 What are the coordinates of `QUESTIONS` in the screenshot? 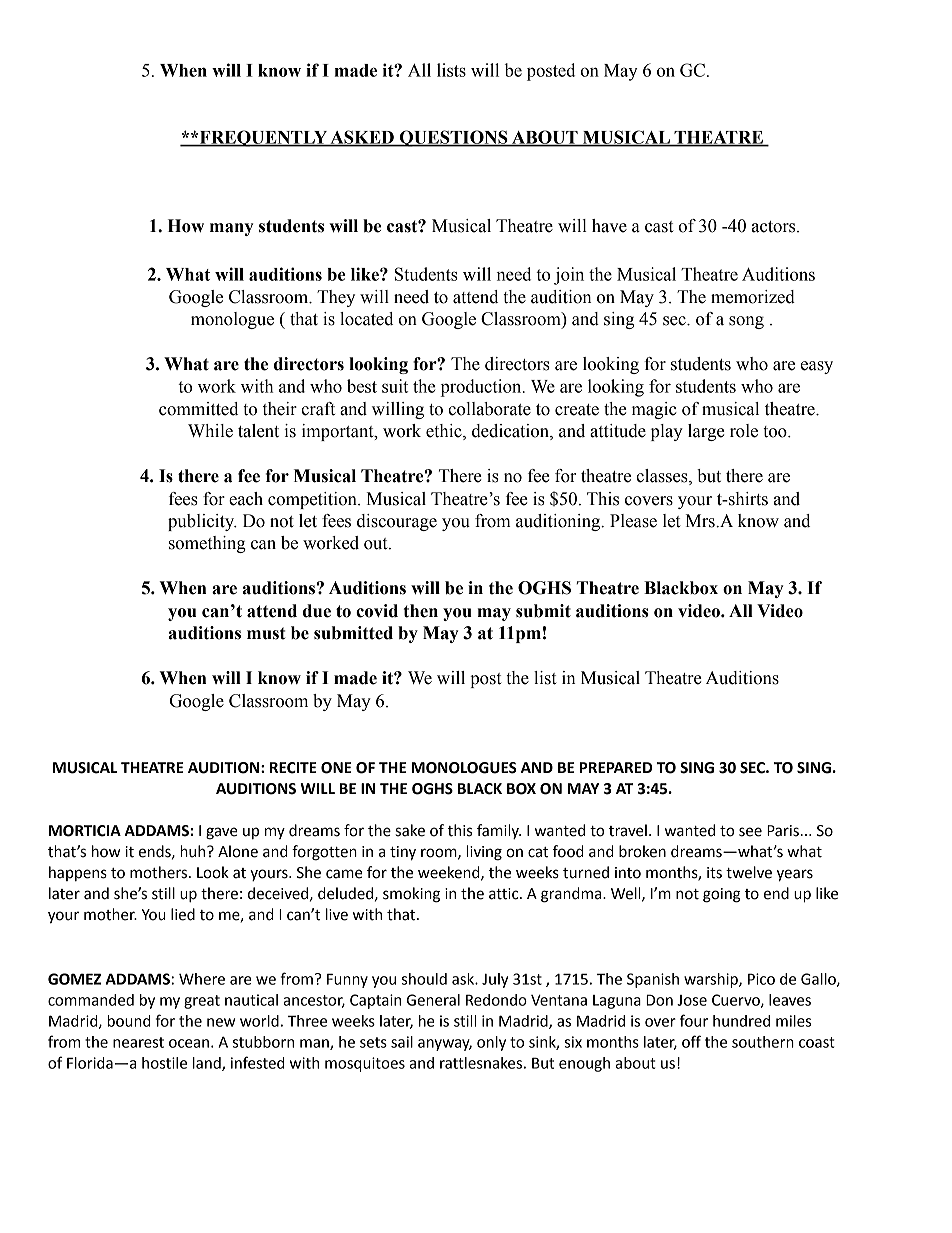 It's located at (454, 138).
